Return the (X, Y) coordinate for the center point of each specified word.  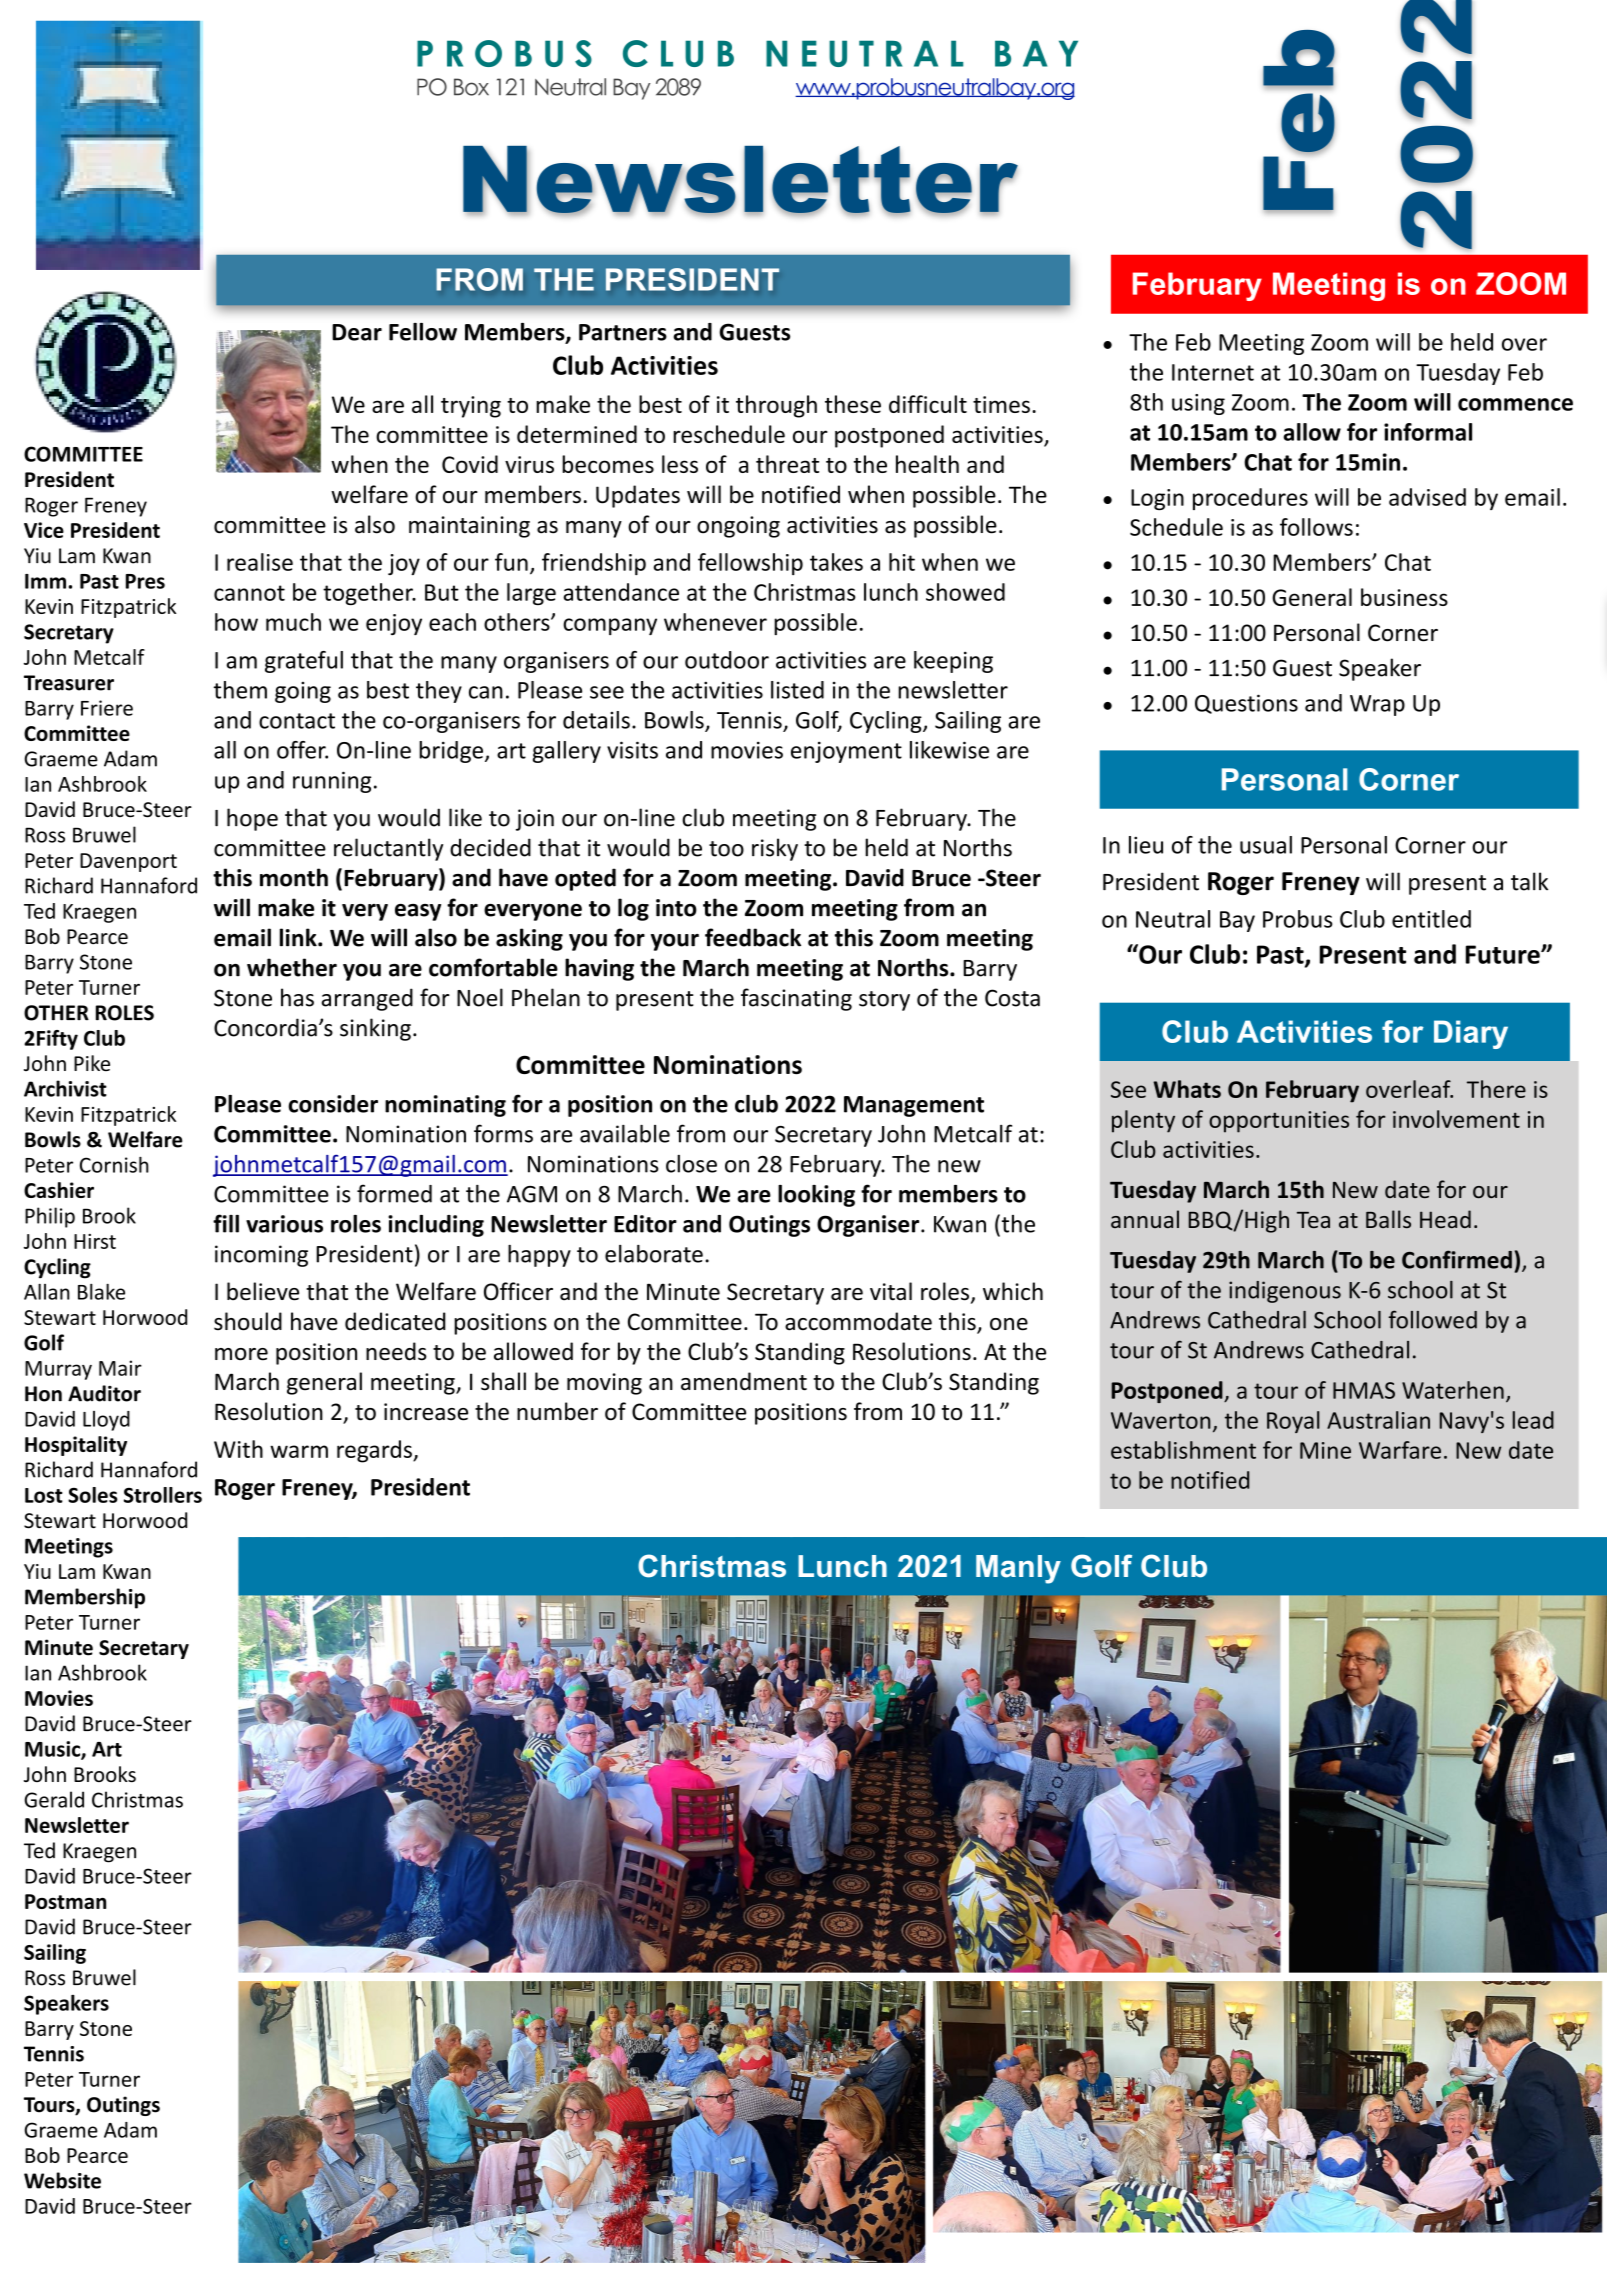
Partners (623, 332)
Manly (1018, 1569)
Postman (65, 1901)
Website (62, 2180)
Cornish (114, 1165)
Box (471, 87)
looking (816, 1196)
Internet (1213, 372)
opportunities (1279, 1122)
